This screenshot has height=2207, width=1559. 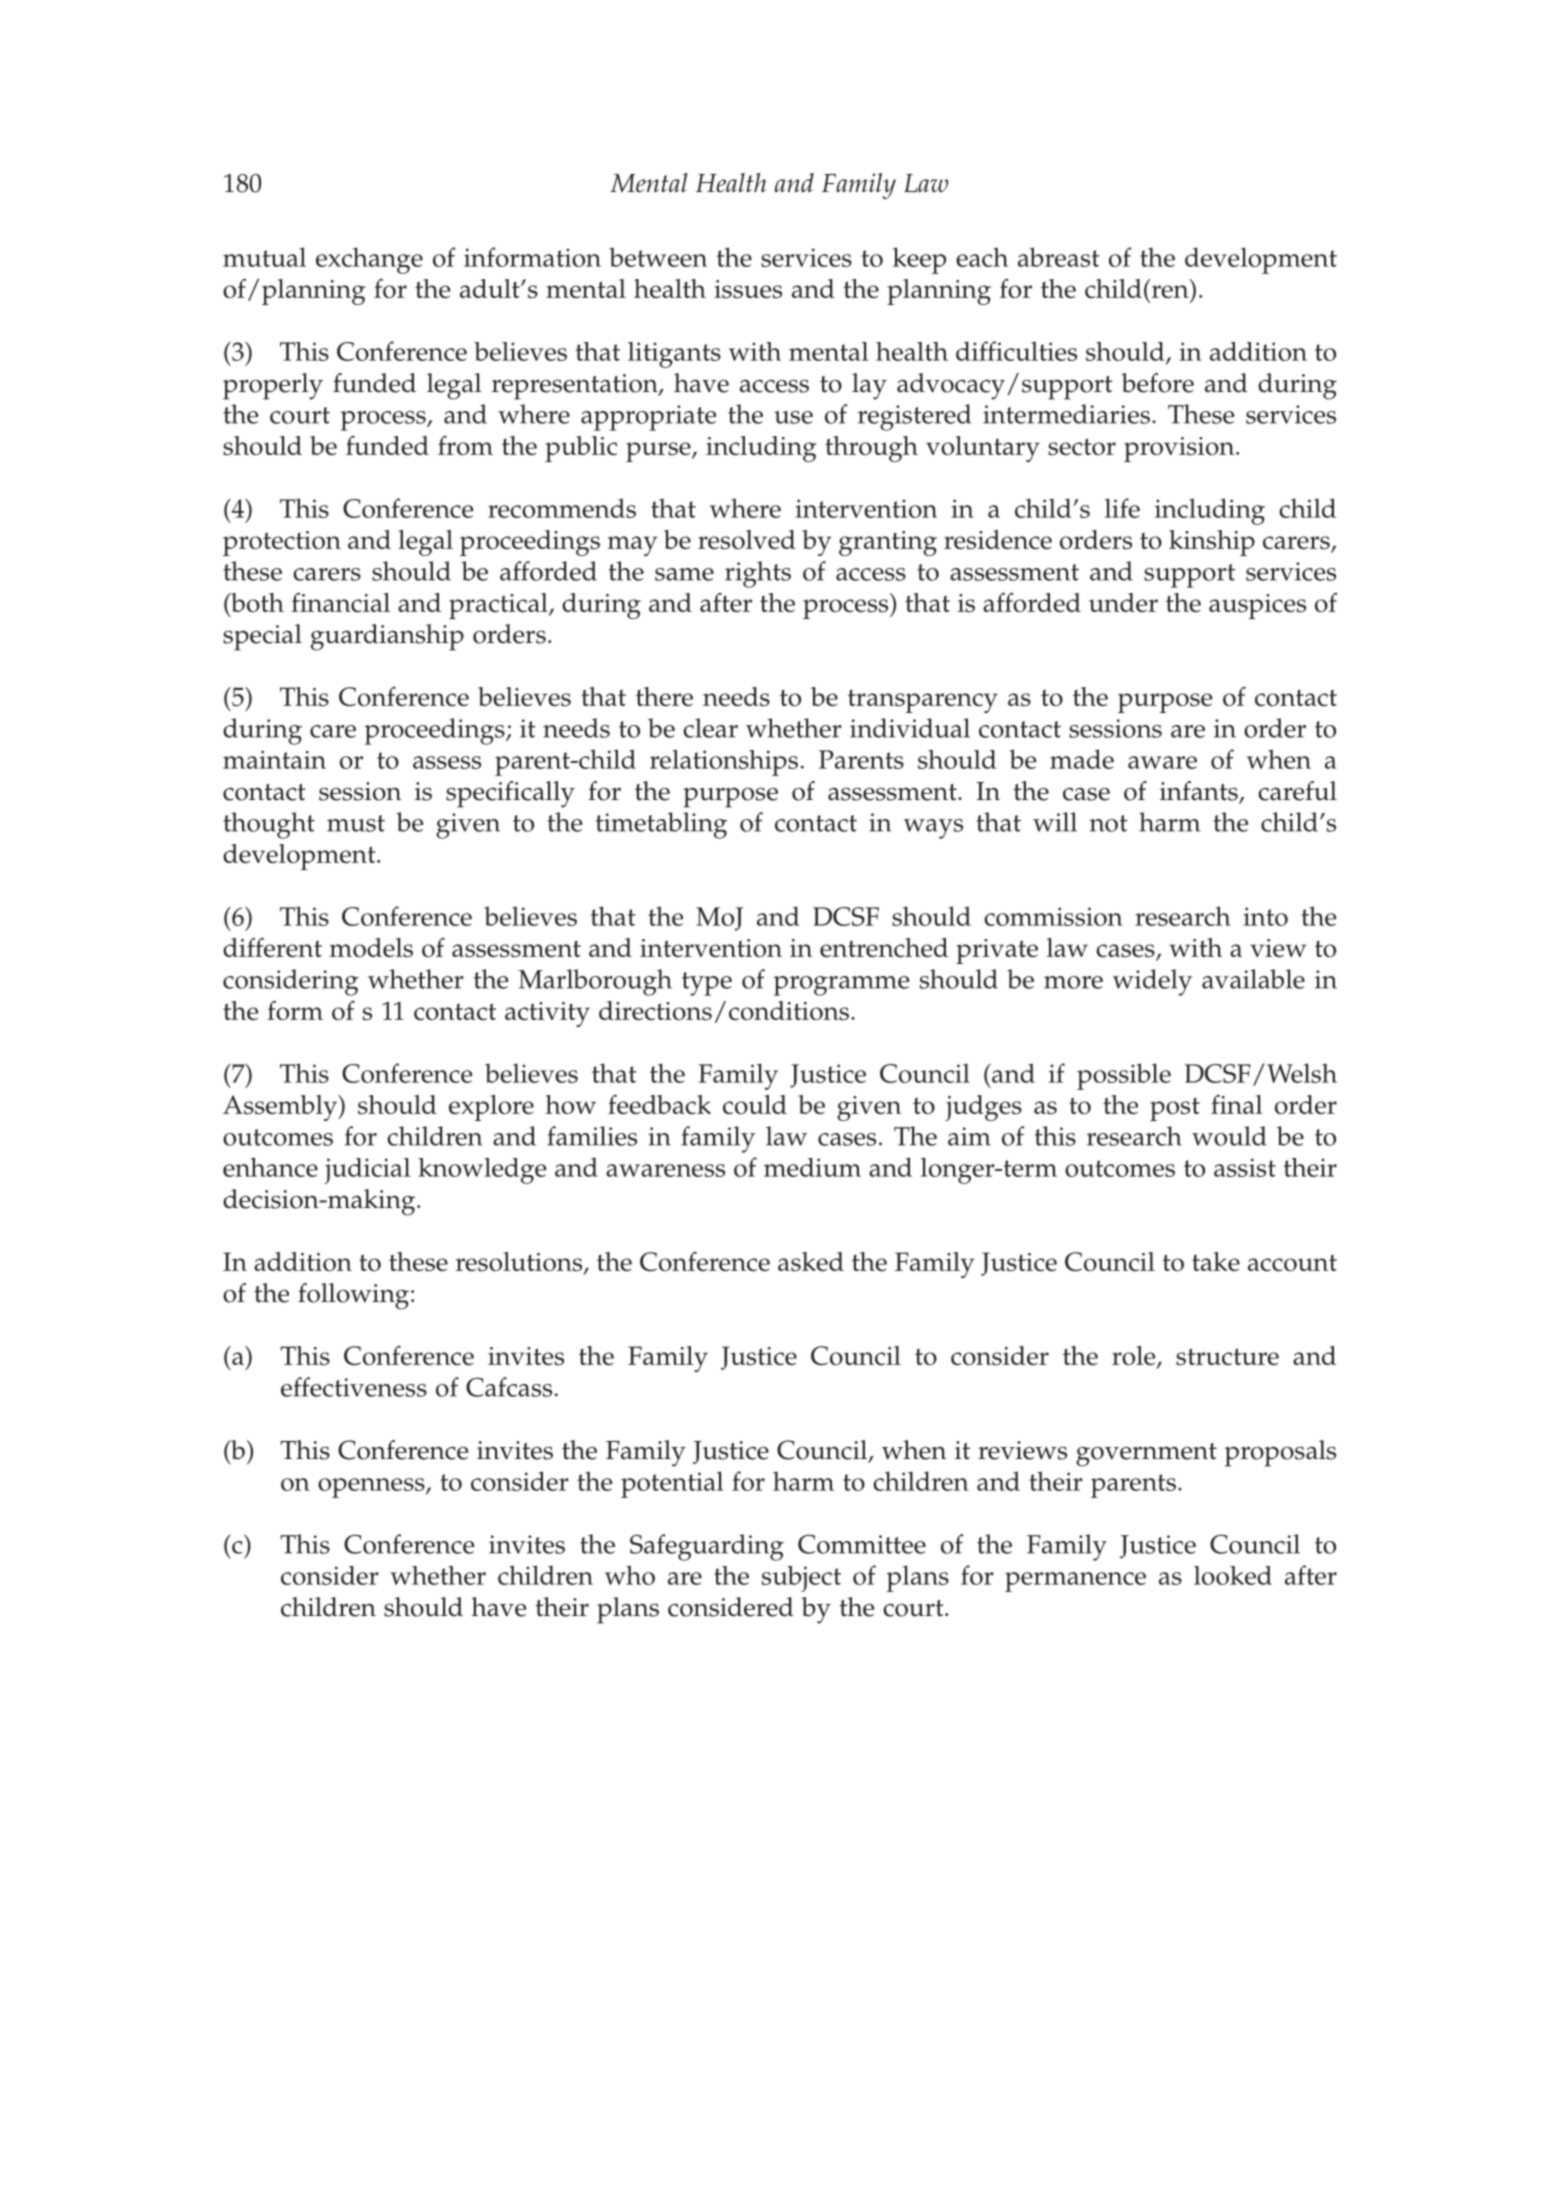 What do you see at coordinates (1082, 759) in the screenshot?
I see `made` at bounding box center [1082, 759].
